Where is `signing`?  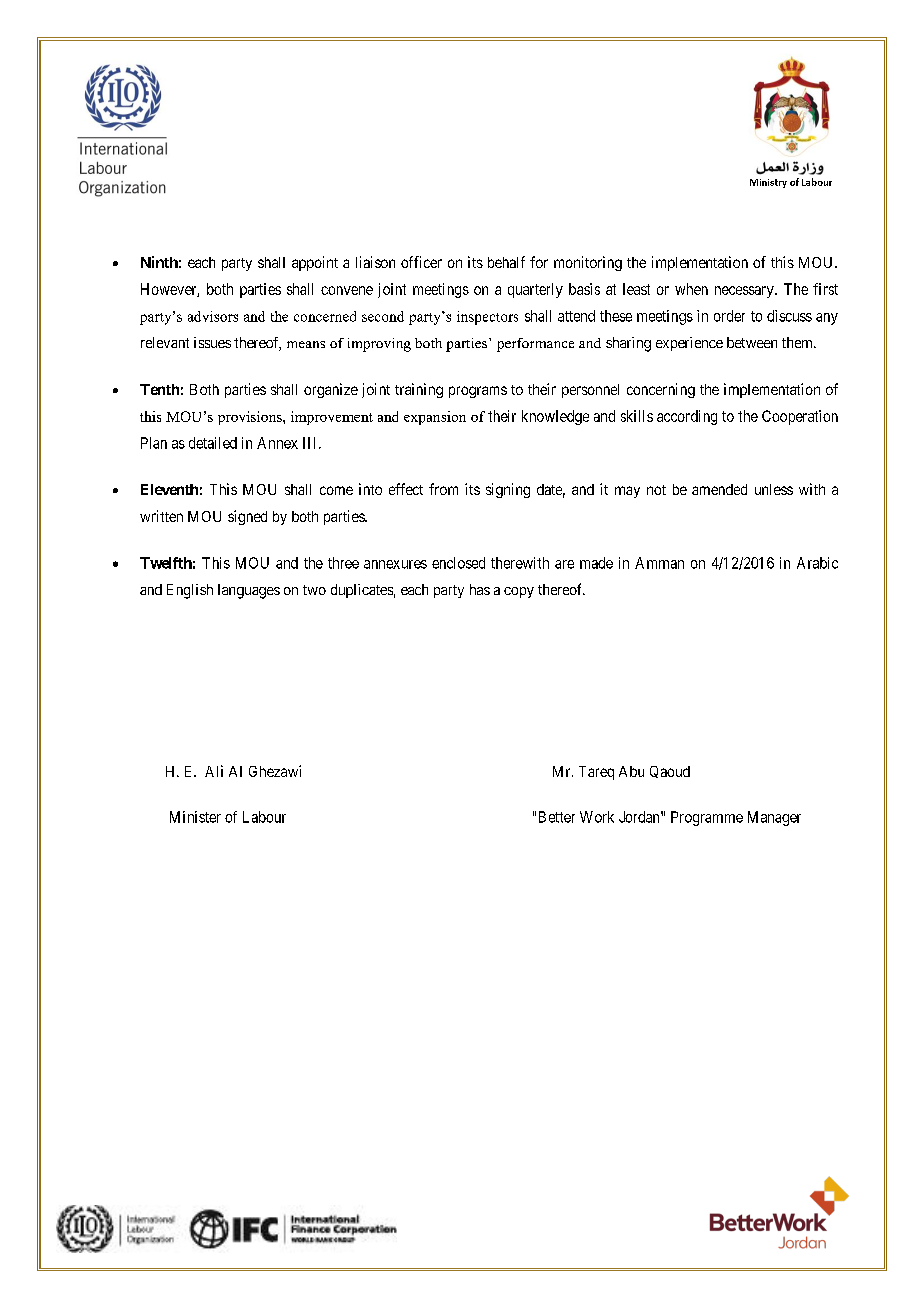 signing is located at coordinates (508, 490).
